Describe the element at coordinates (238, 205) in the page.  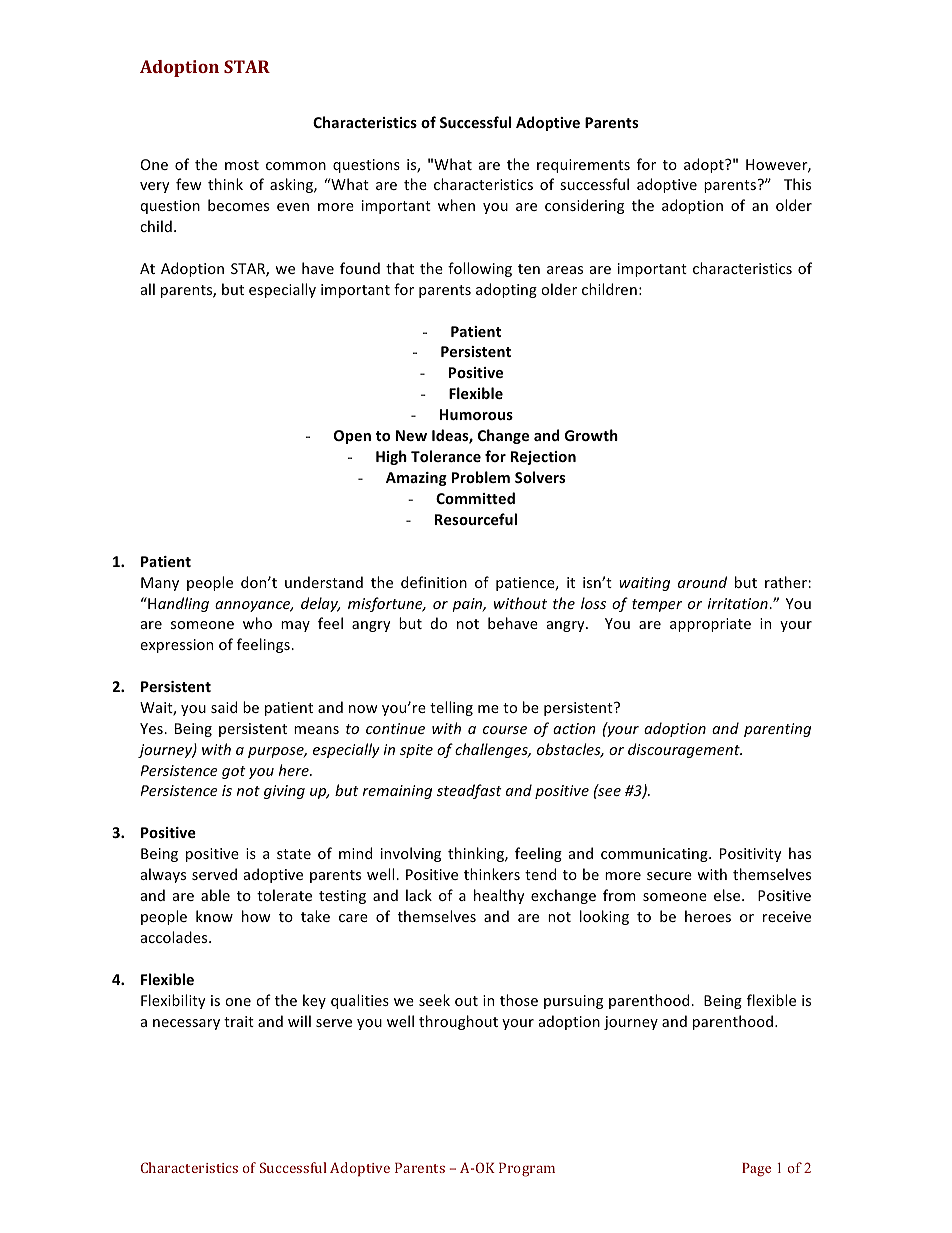
I see `becomes` at that location.
